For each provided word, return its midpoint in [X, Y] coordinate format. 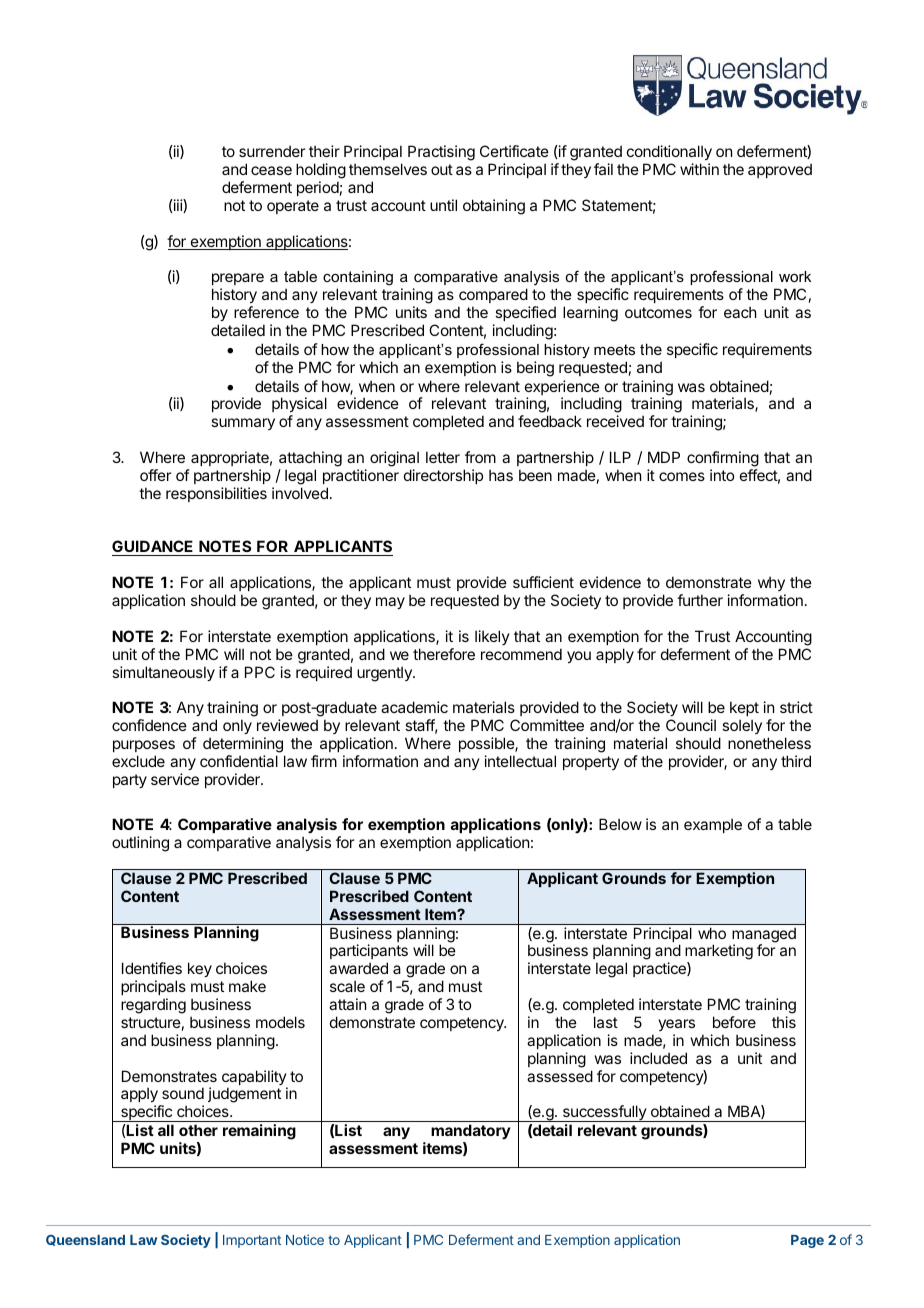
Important [252, 1241]
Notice [305, 1239]
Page [807, 1241]
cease [271, 170]
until [443, 205]
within [699, 169]
